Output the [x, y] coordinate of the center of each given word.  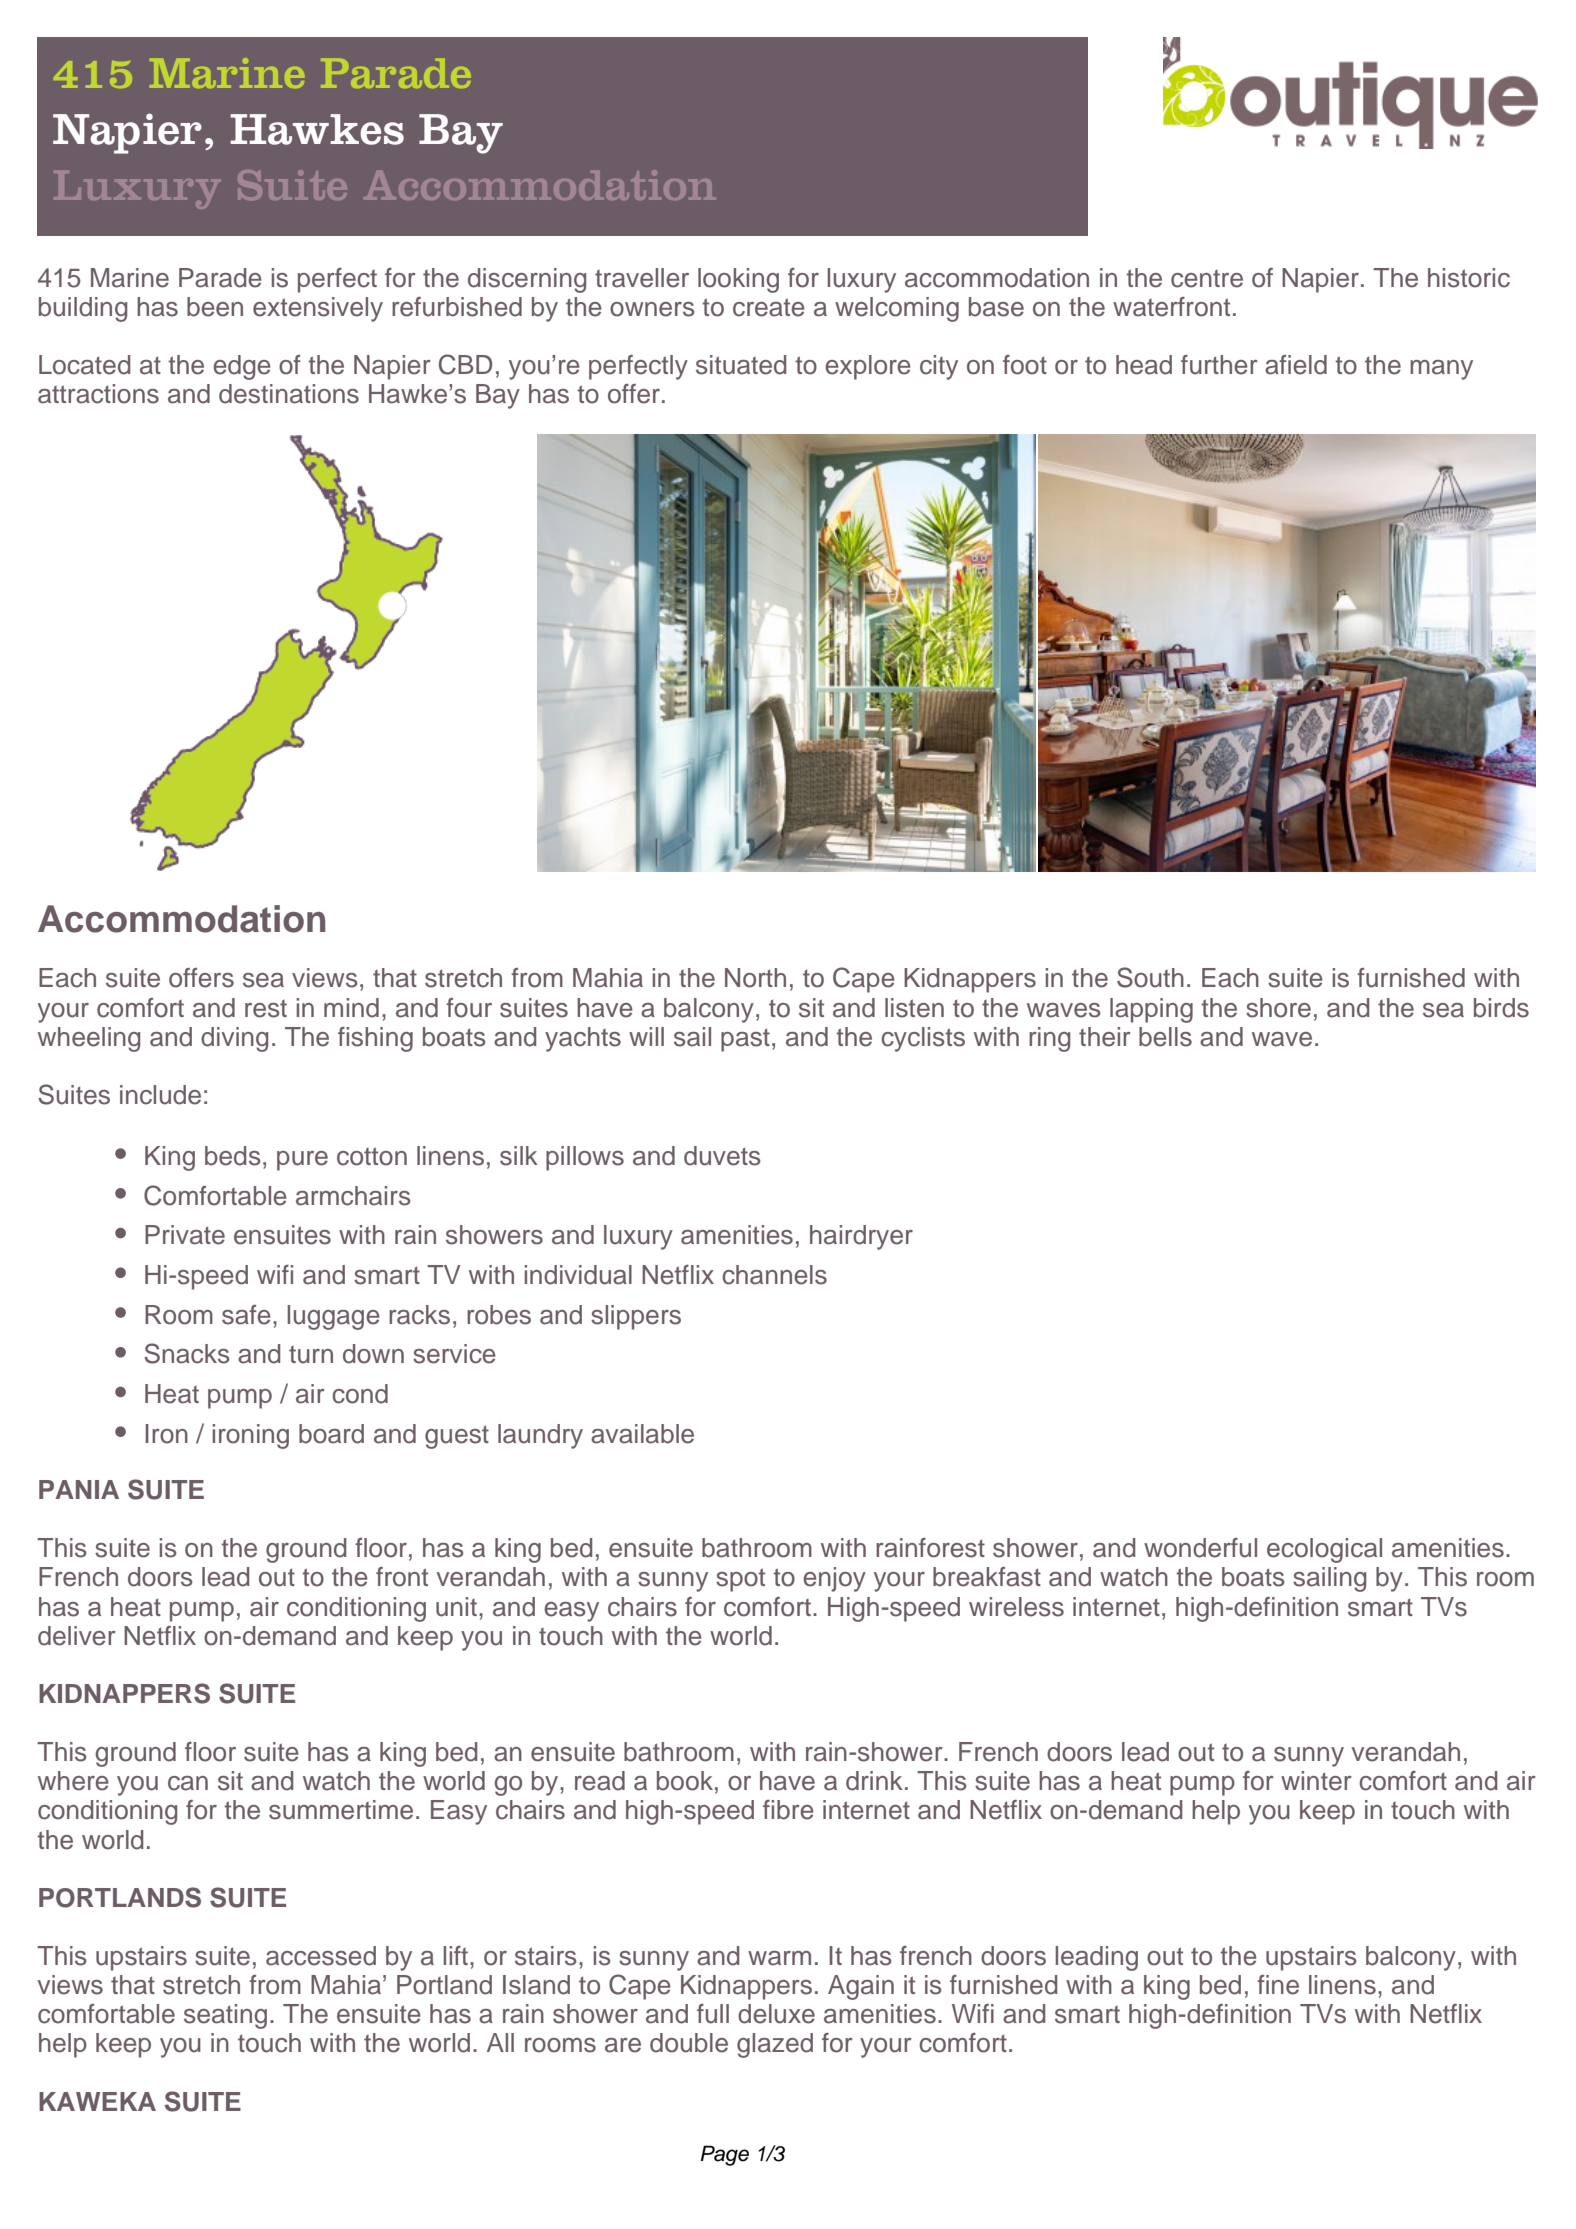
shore [1278, 1008]
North [755, 978]
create [769, 307]
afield [1296, 365]
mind [351, 1008]
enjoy [834, 1579]
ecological [1324, 1550]
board [331, 1434]
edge [242, 367]
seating [225, 2016]
